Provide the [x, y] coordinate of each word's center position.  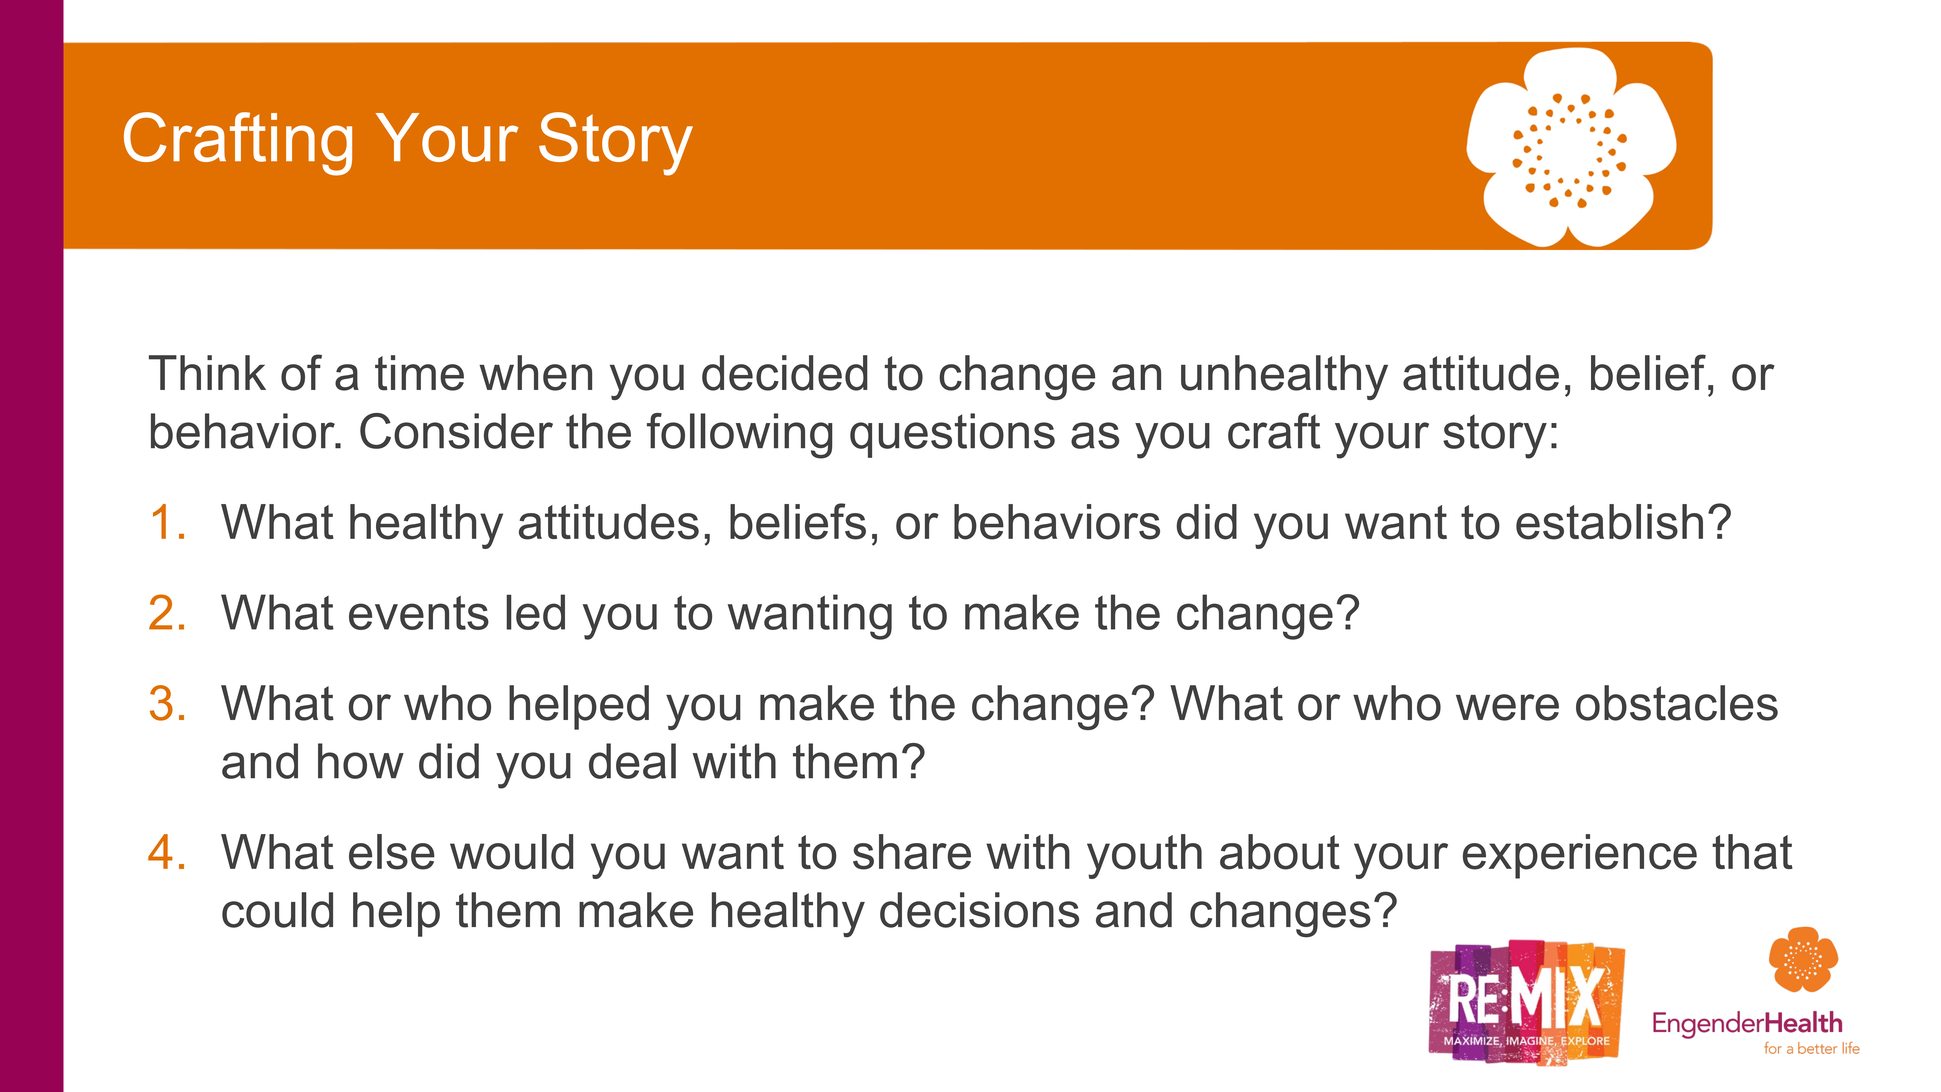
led [535, 612]
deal [632, 761]
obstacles [1677, 703]
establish [1609, 522]
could [277, 910]
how [361, 761]
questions [952, 435]
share [912, 852]
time [419, 373]
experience [1580, 856]
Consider [456, 431]
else [392, 852]
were [1507, 707]
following [740, 436]
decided [785, 373]
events [419, 612]
